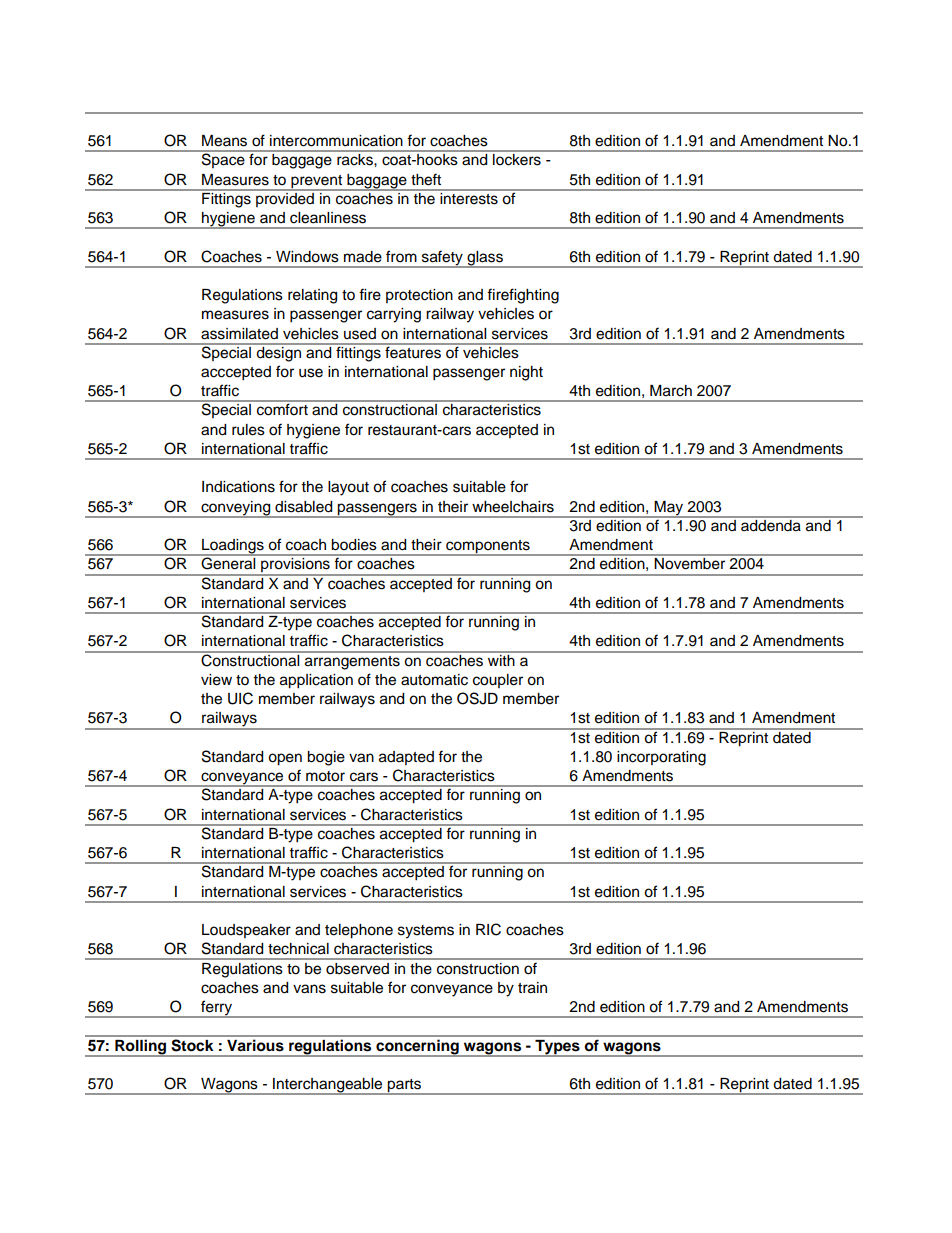 The width and height of the page is (952, 1233). Describe the element at coordinates (285, 759) in the page. I see `open` at that location.
